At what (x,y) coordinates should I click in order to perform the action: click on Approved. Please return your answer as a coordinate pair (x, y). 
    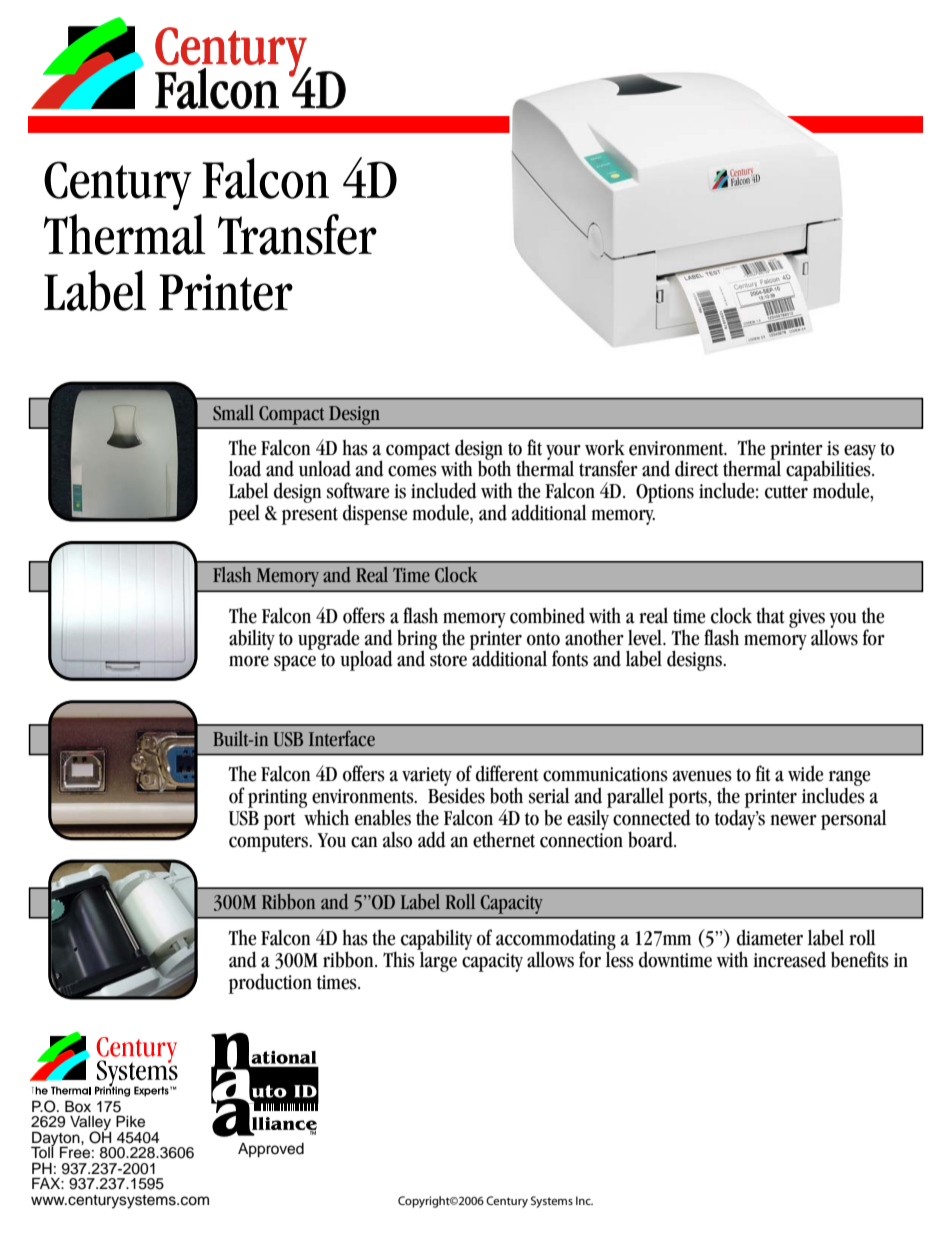
    Looking at the image, I should click on (271, 1150).
